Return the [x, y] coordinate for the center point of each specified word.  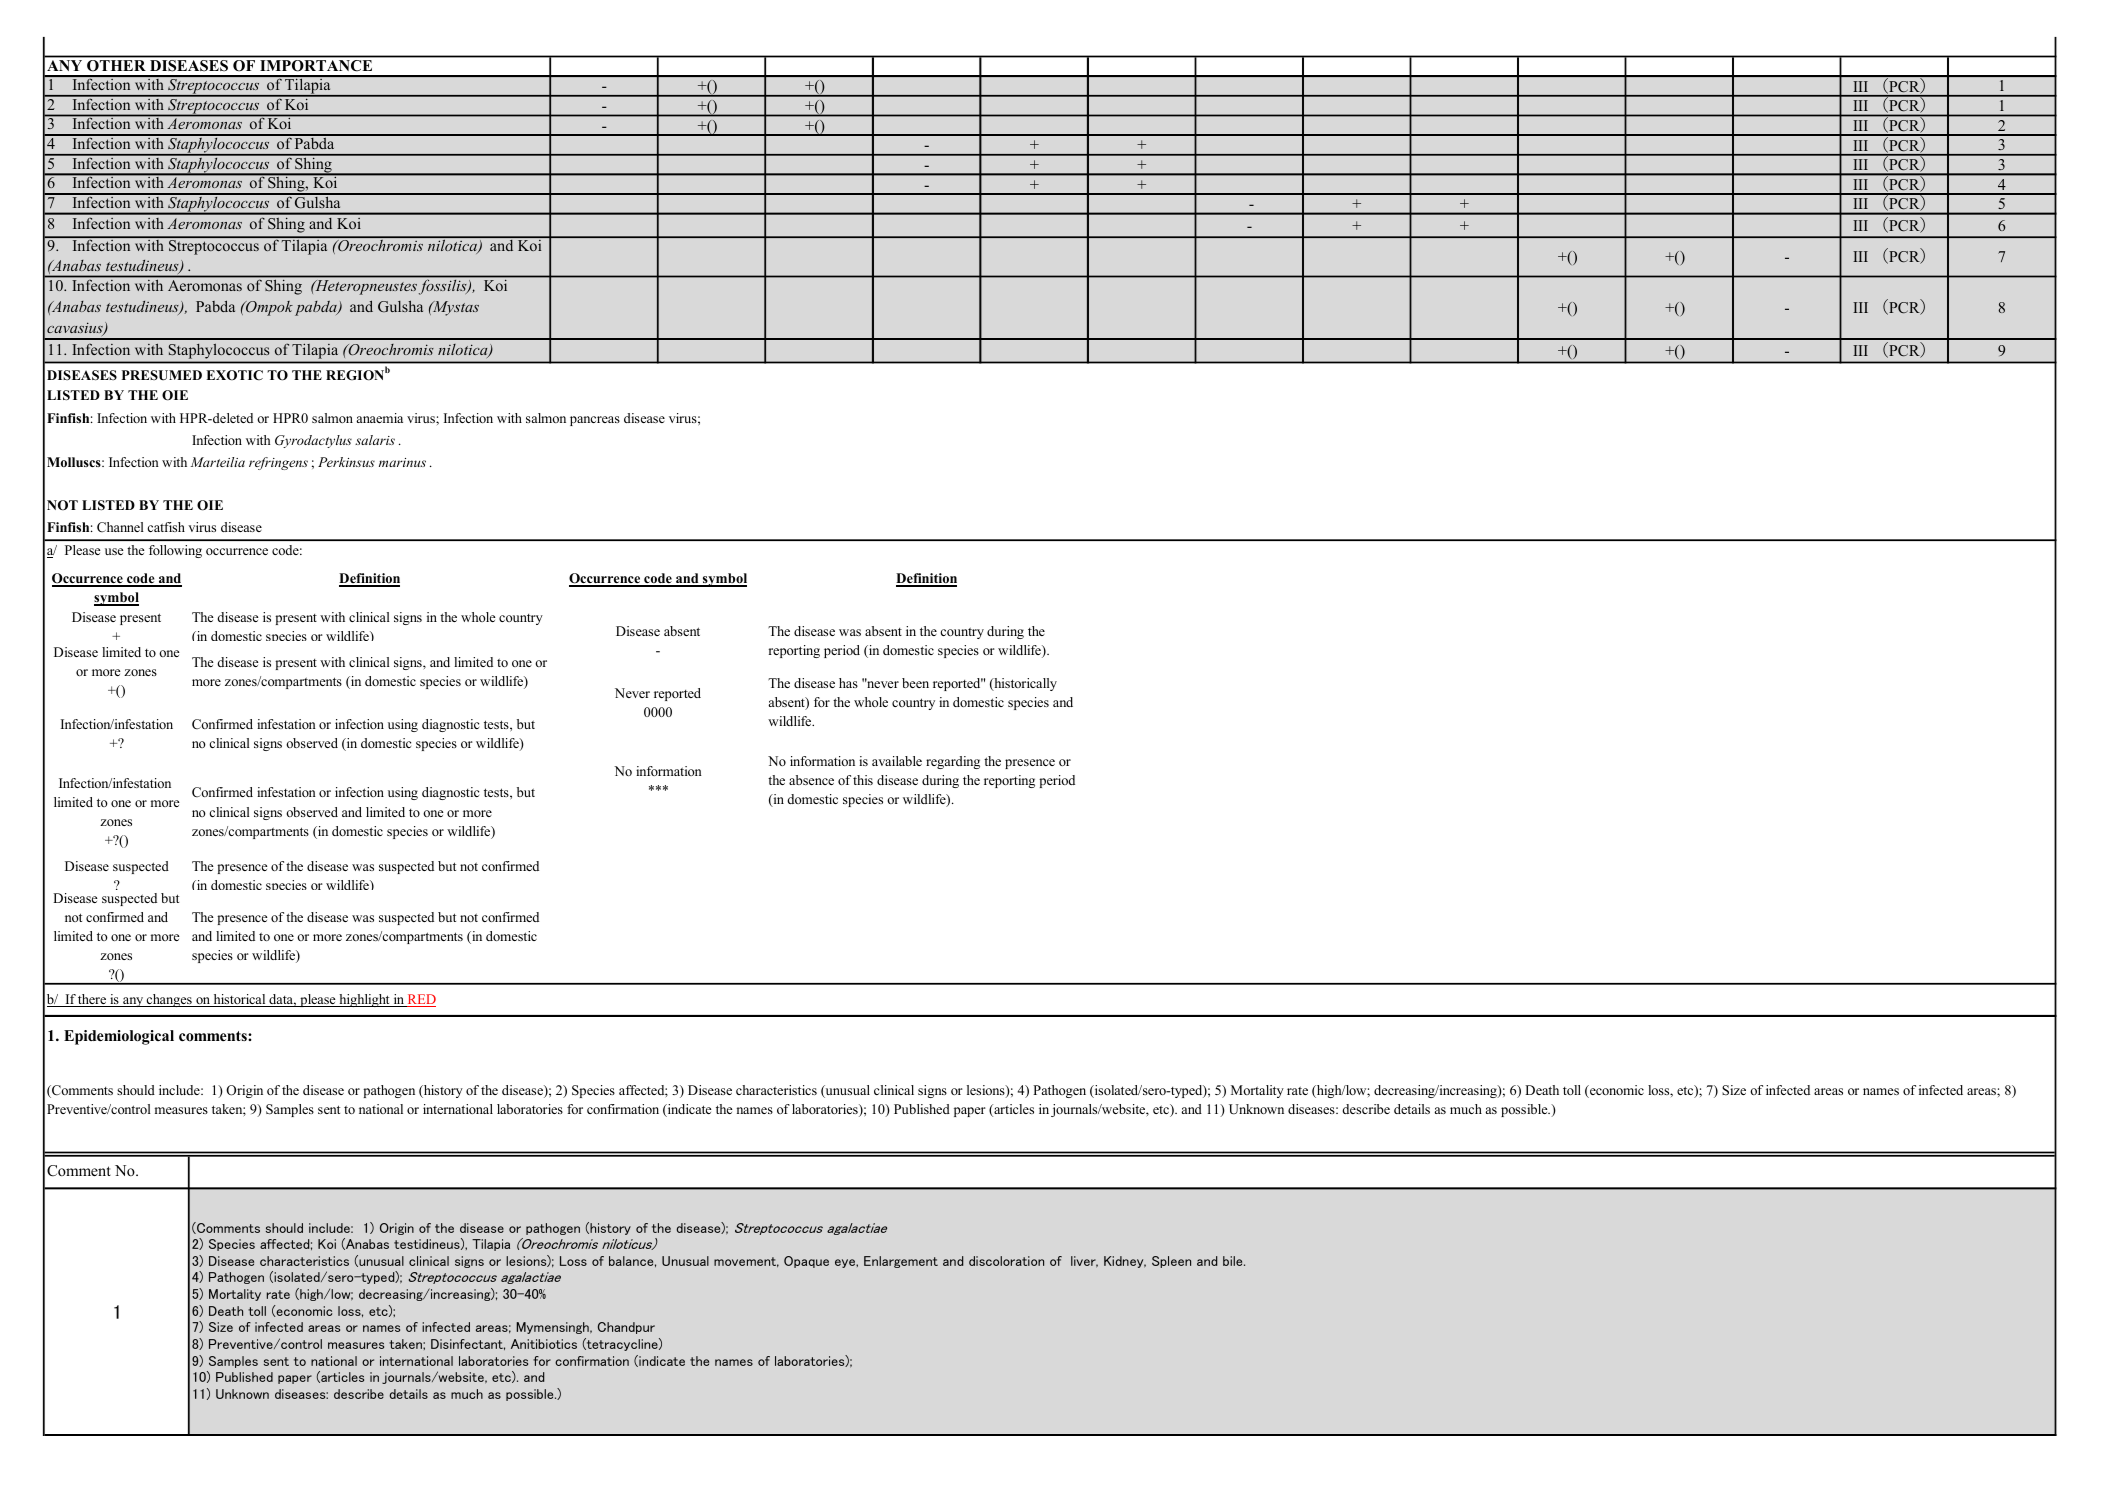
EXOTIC [234, 375]
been [915, 683]
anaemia [380, 418]
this [863, 780]
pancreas [595, 421]
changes [169, 1000]
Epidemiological [119, 1037]
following [175, 551]
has [848, 683]
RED [420, 1000]
